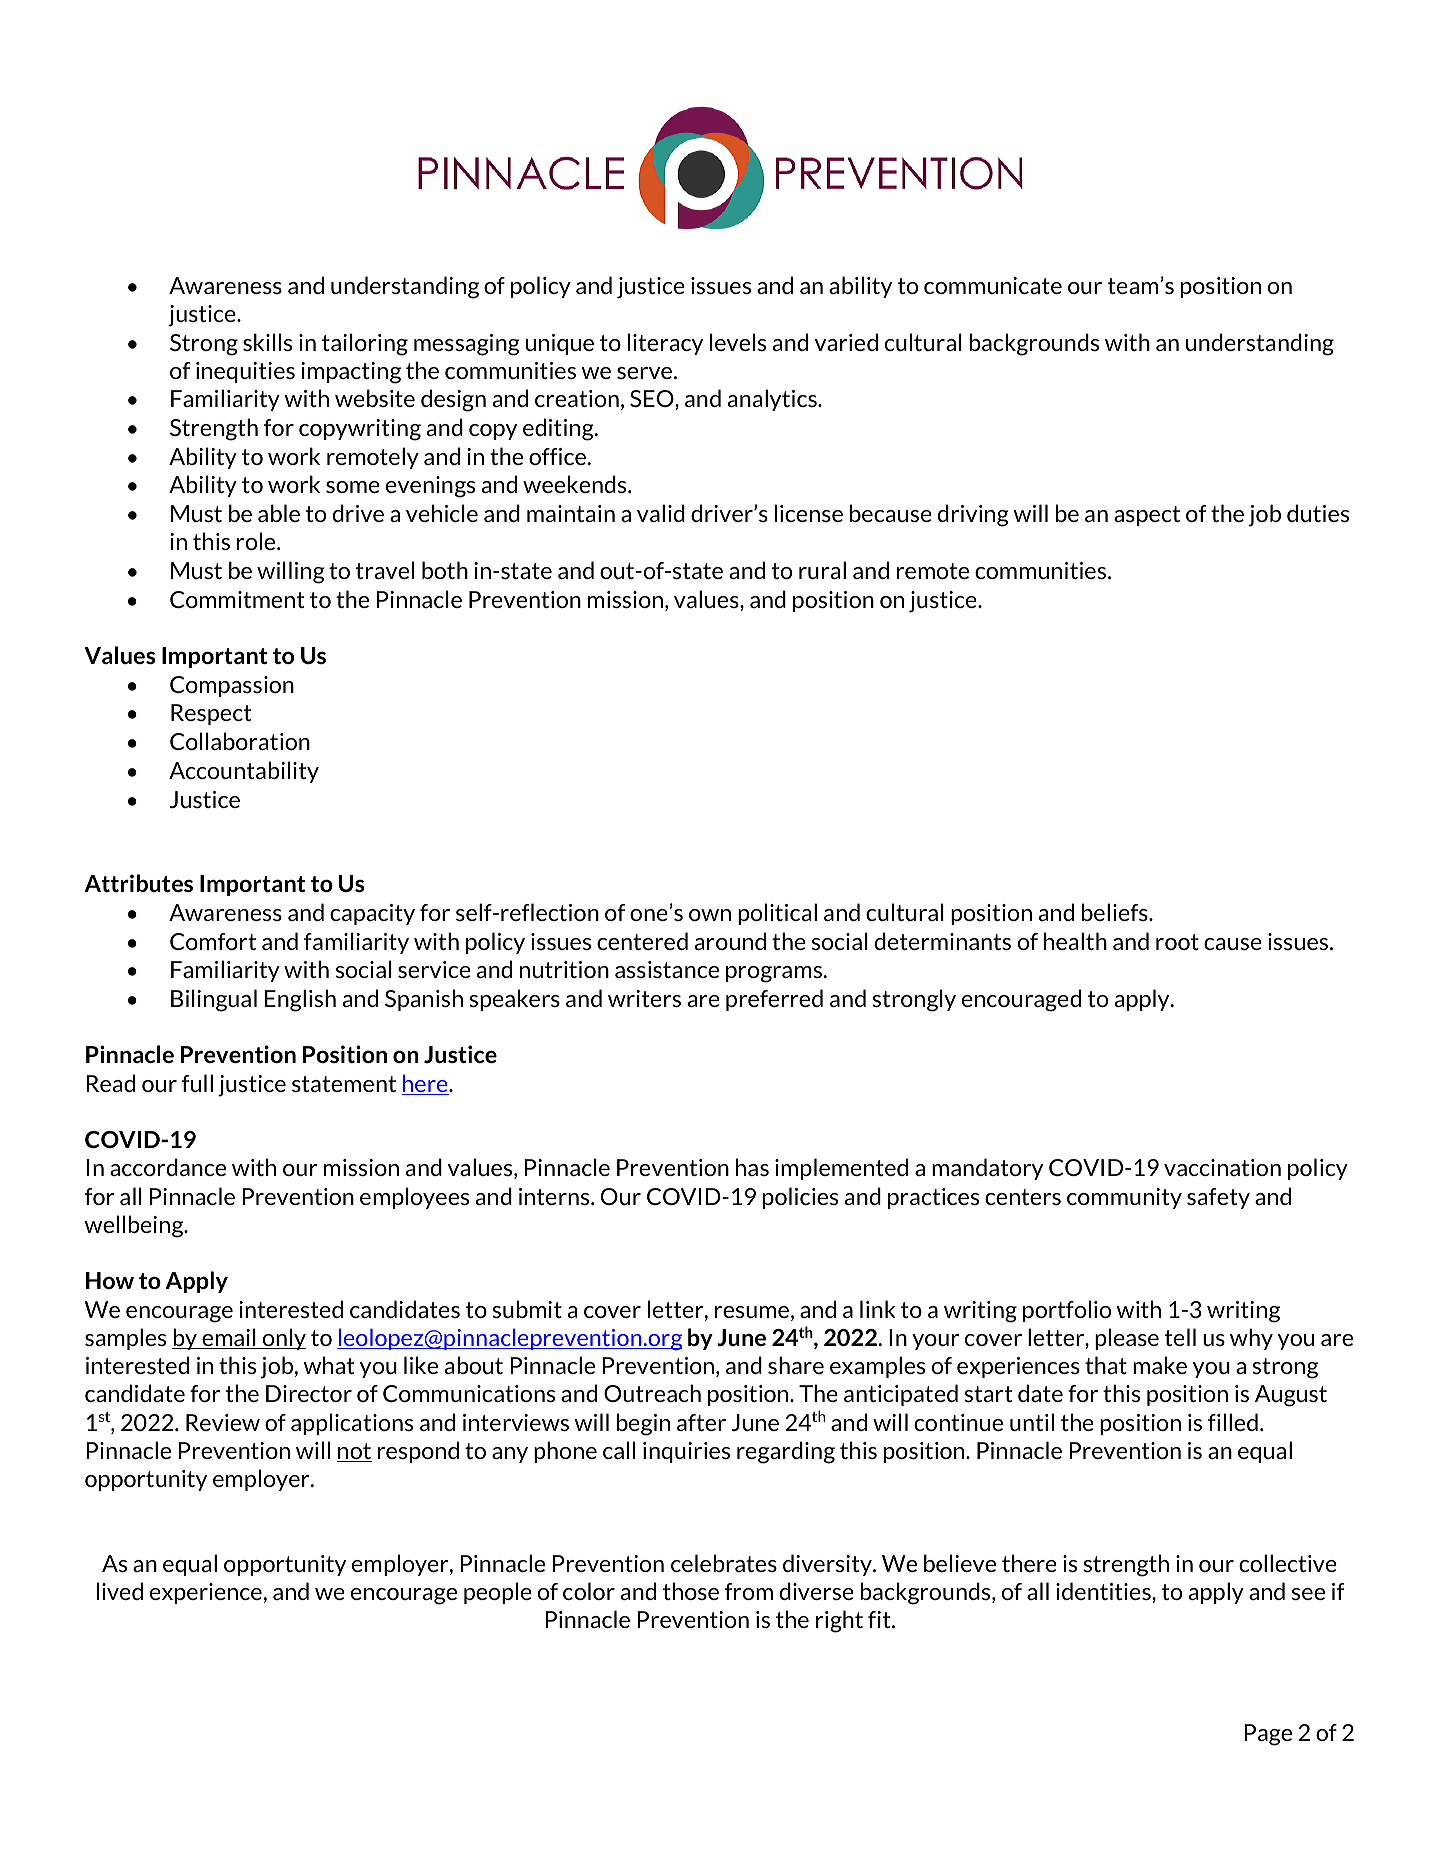 Image resolution: width=1440 pixels, height=1864 pixels. Describe the element at coordinates (710, 915) in the screenshot. I see `own` at that location.
